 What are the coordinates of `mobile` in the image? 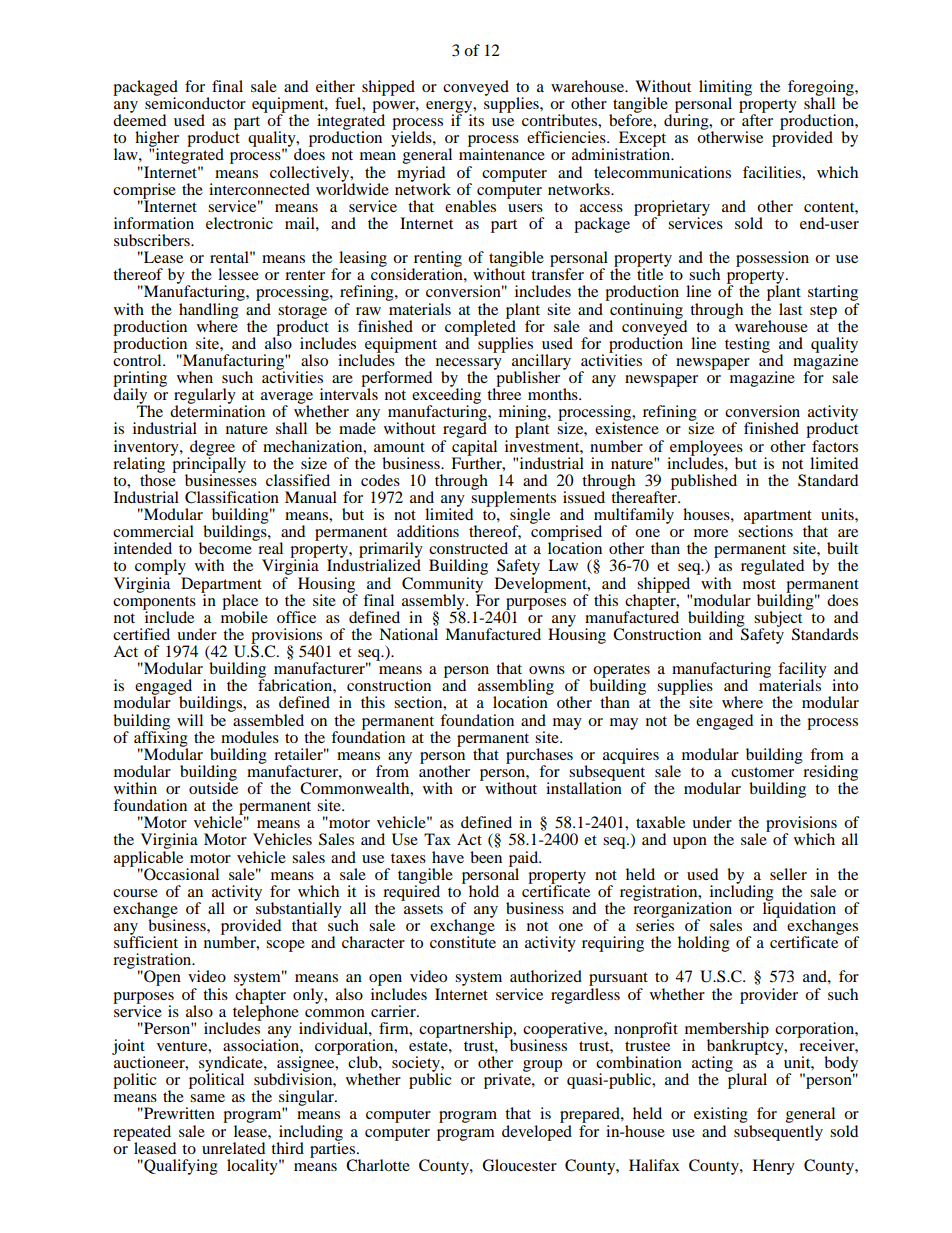 It's located at (244, 616).
